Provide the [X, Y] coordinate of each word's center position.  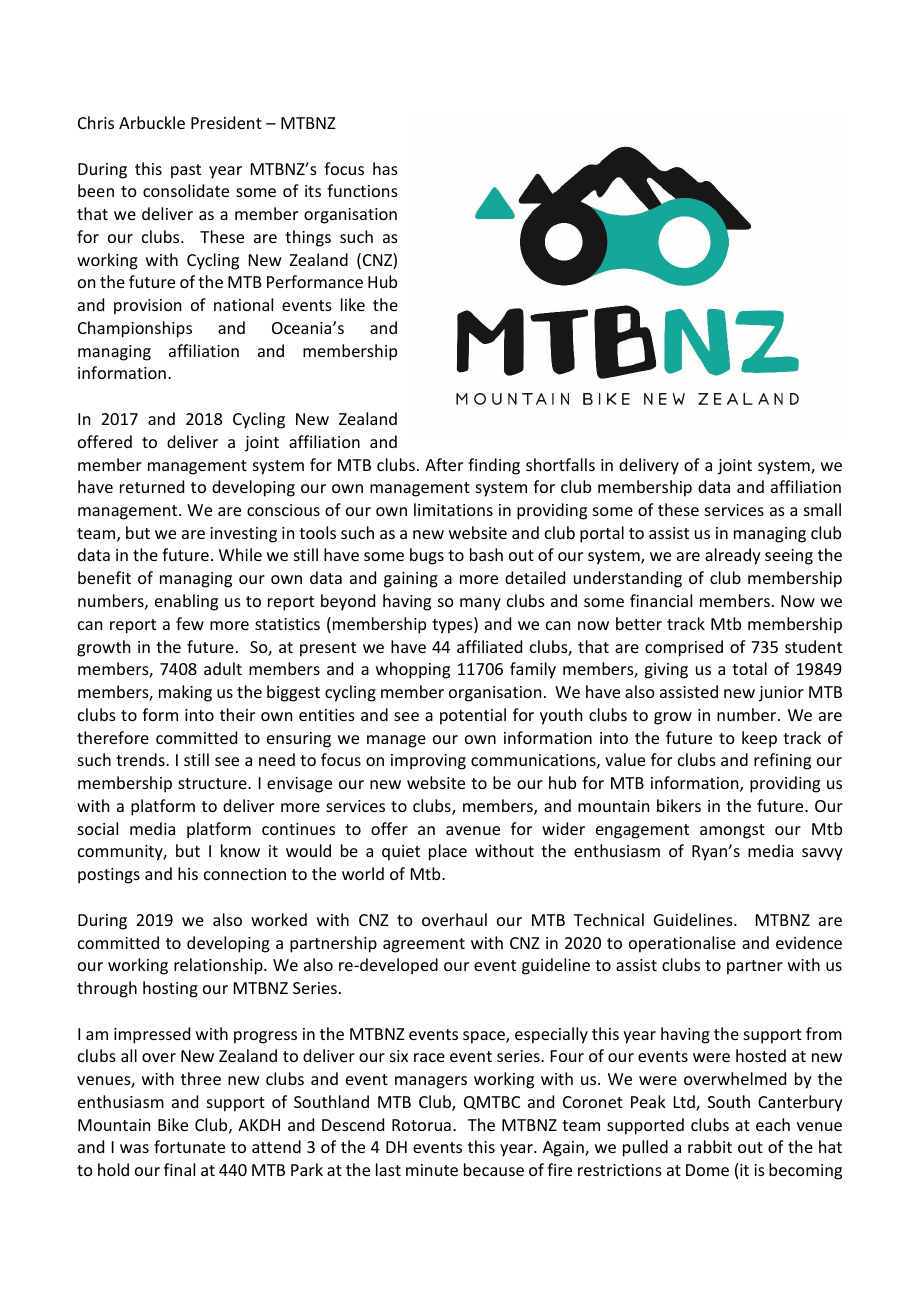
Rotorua [421, 1125]
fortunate [189, 1146]
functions [362, 190]
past [186, 171]
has [385, 168]
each [773, 1124]
